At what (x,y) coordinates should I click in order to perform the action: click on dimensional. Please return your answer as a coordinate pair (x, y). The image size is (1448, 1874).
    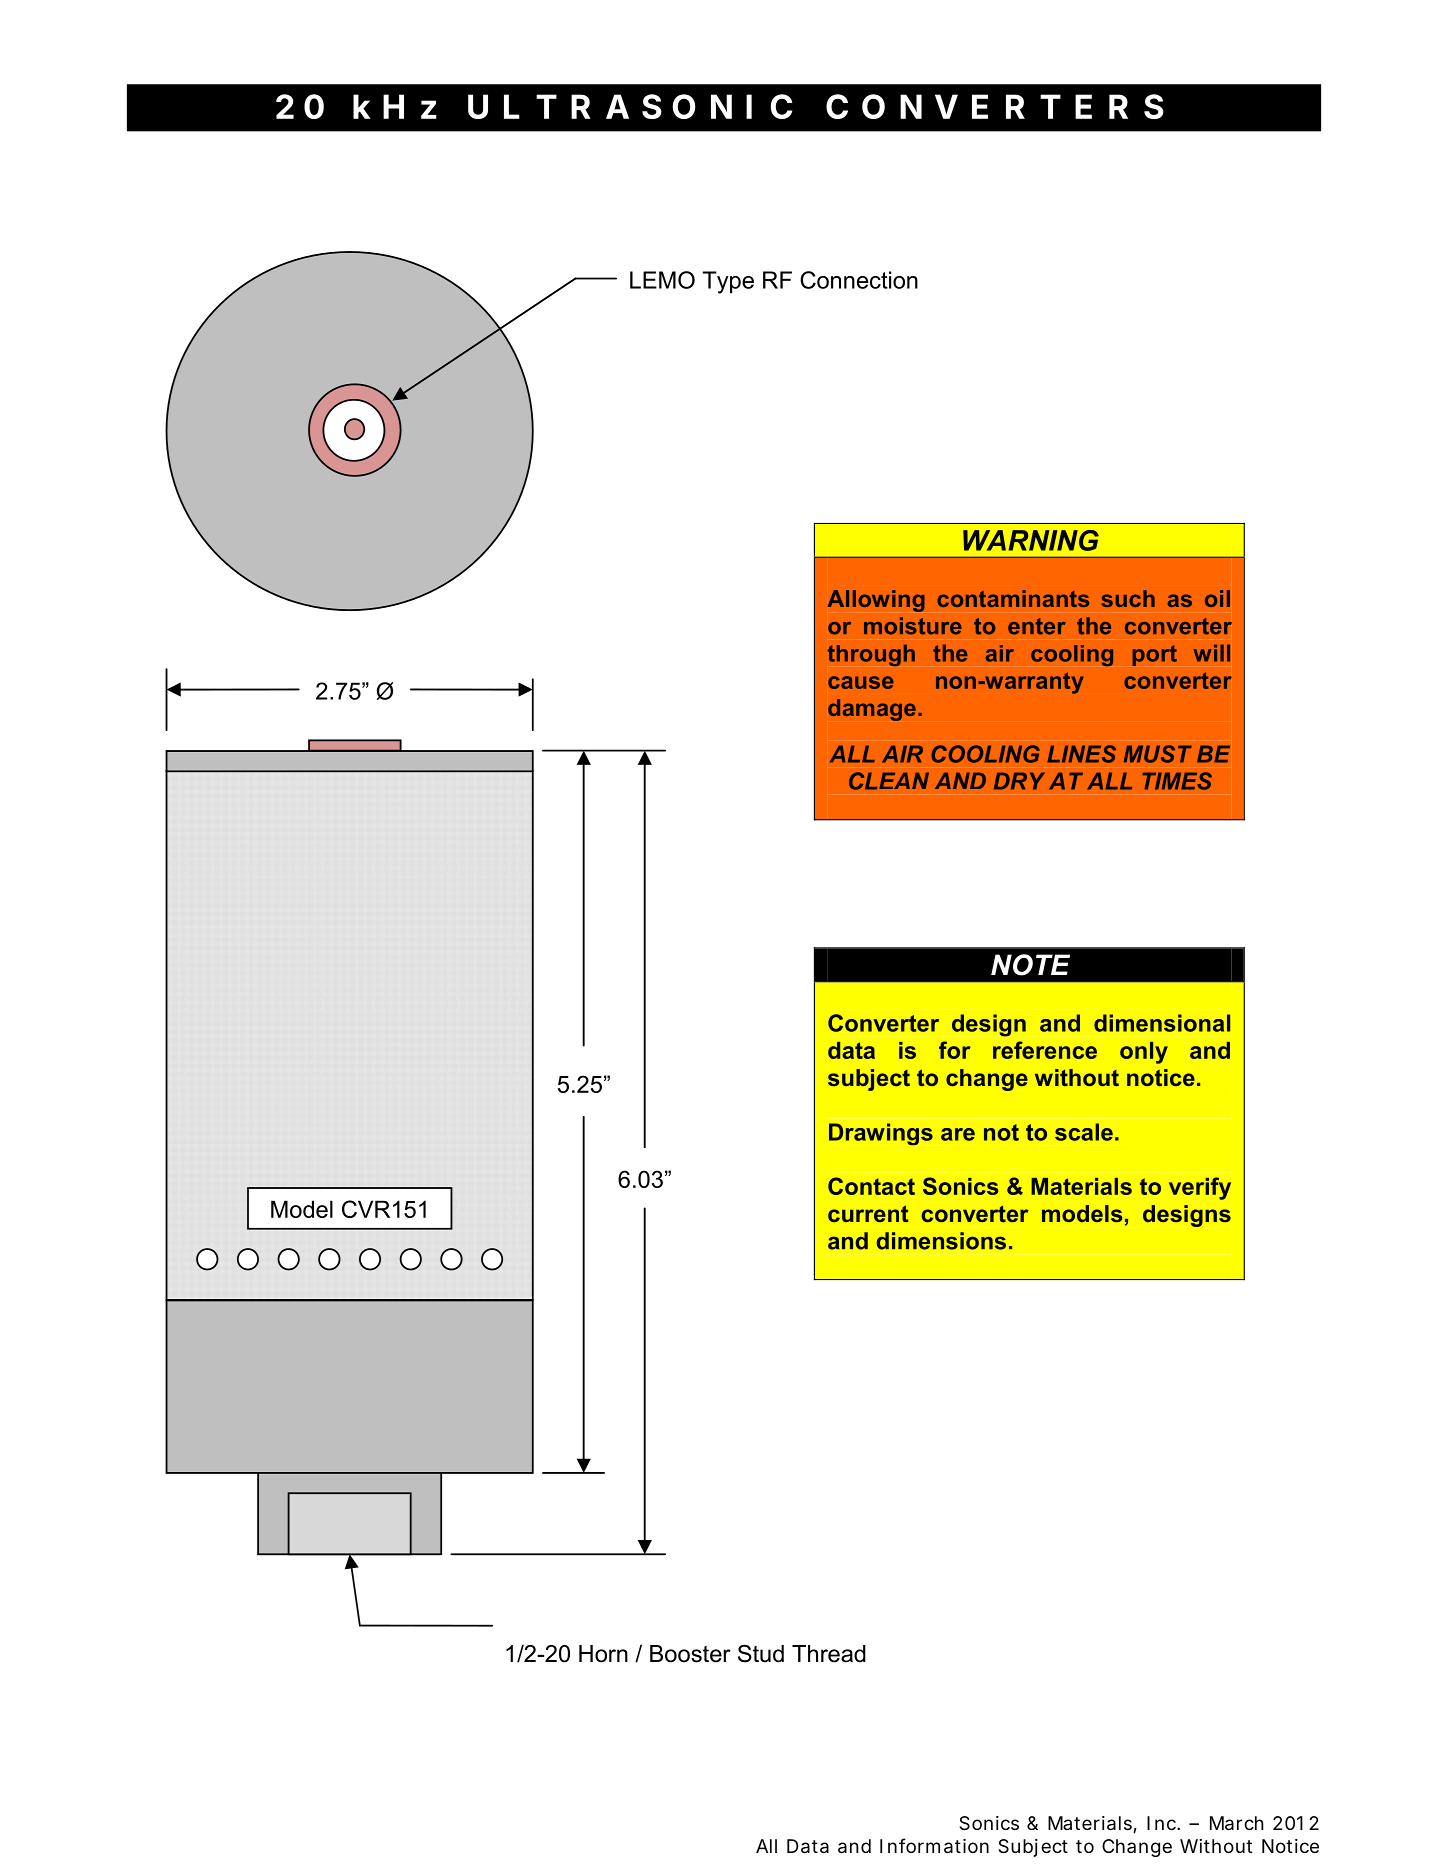
    Looking at the image, I should click on (1162, 1023).
